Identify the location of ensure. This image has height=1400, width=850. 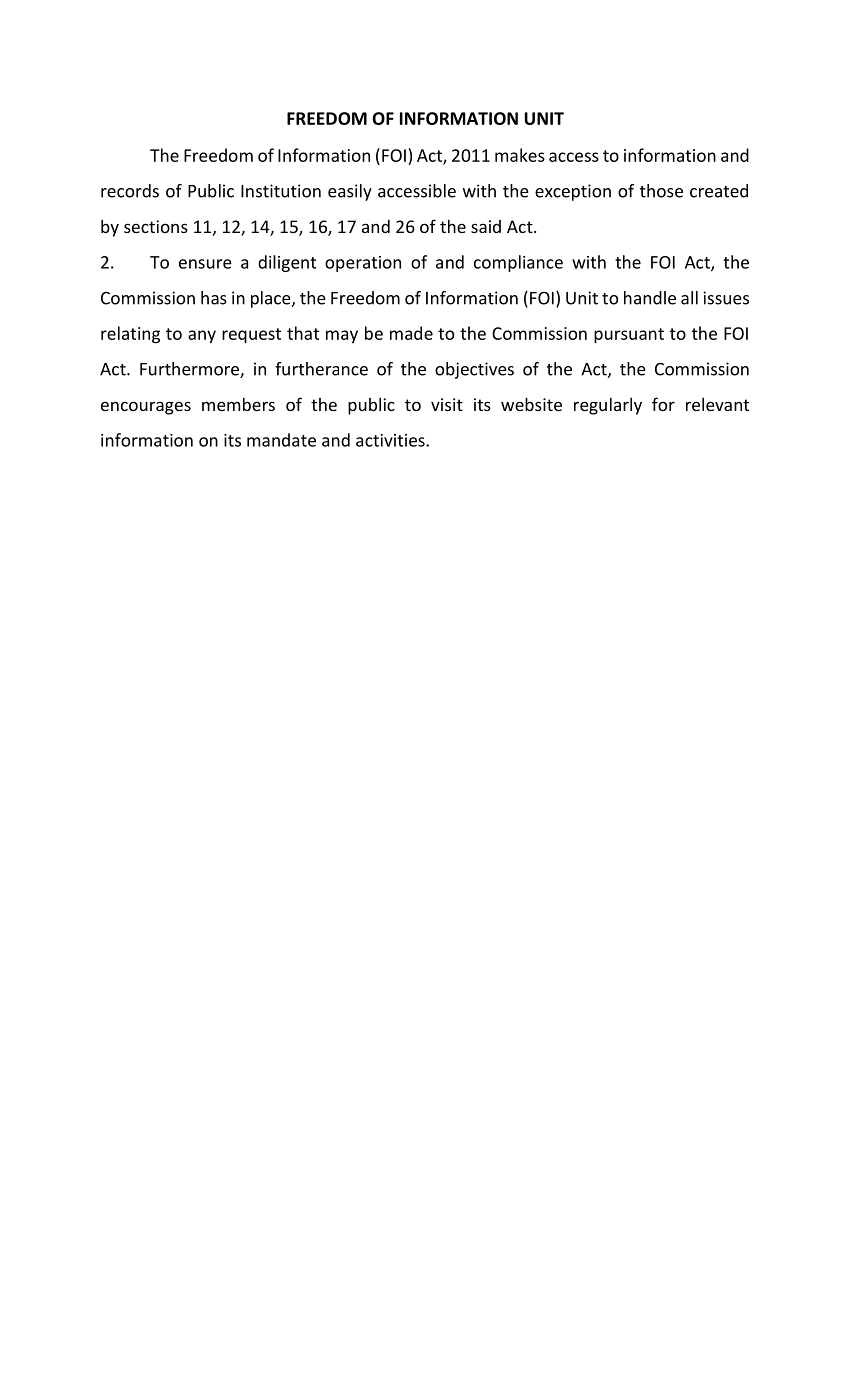
(205, 264).
